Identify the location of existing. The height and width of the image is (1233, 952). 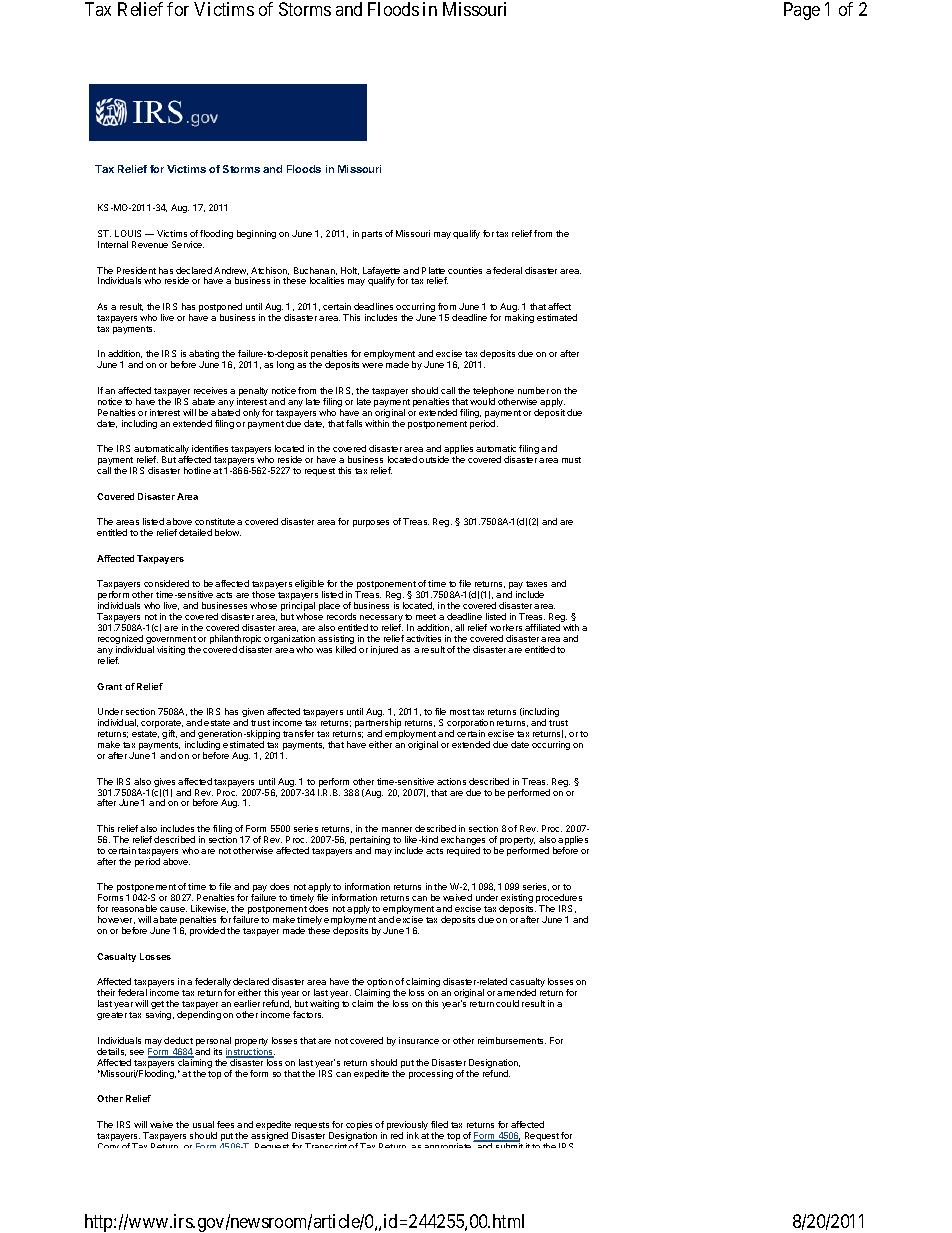
(517, 900).
